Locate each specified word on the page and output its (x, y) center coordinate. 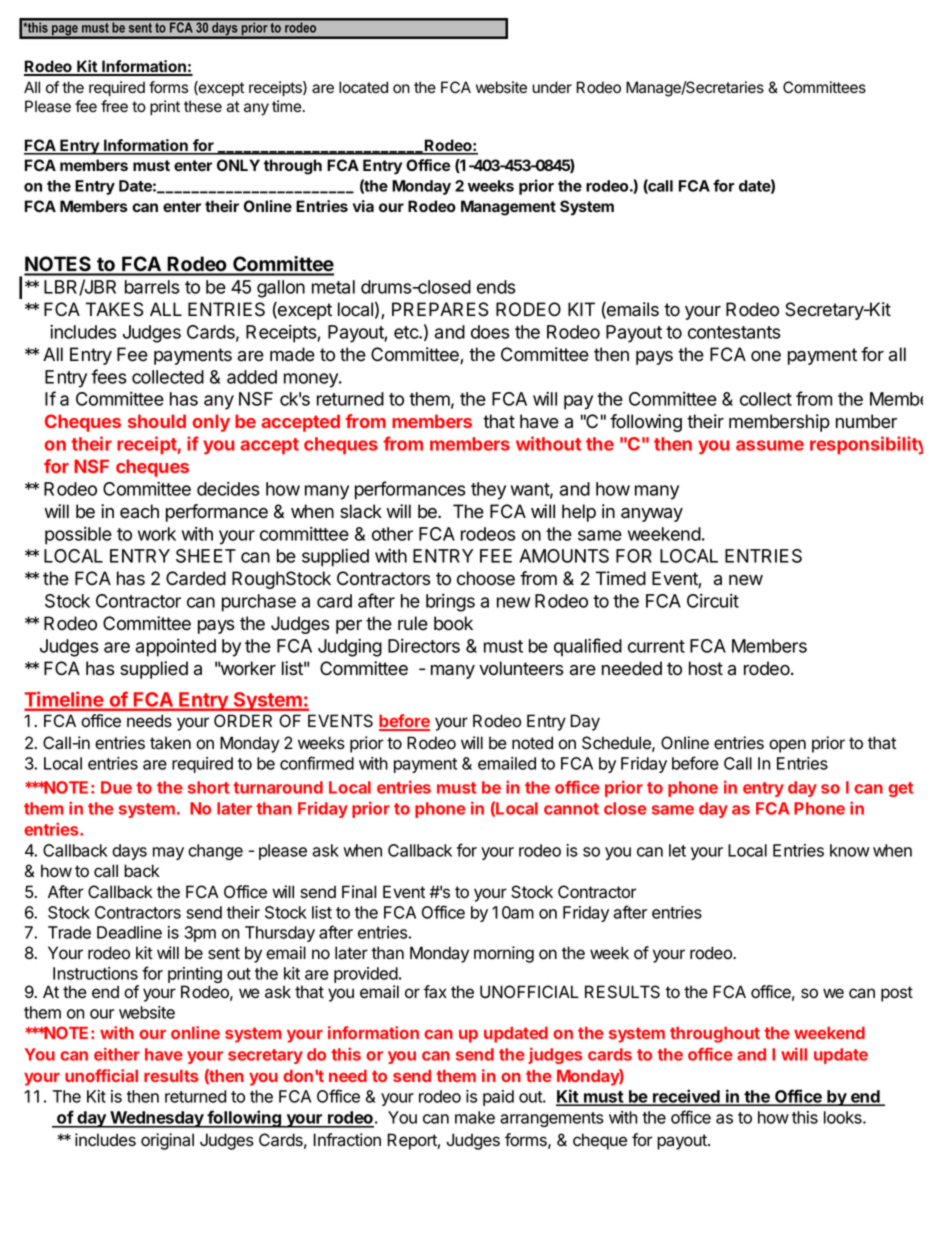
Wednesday (157, 1119)
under (552, 87)
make (475, 1117)
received (686, 1097)
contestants (734, 332)
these (203, 106)
